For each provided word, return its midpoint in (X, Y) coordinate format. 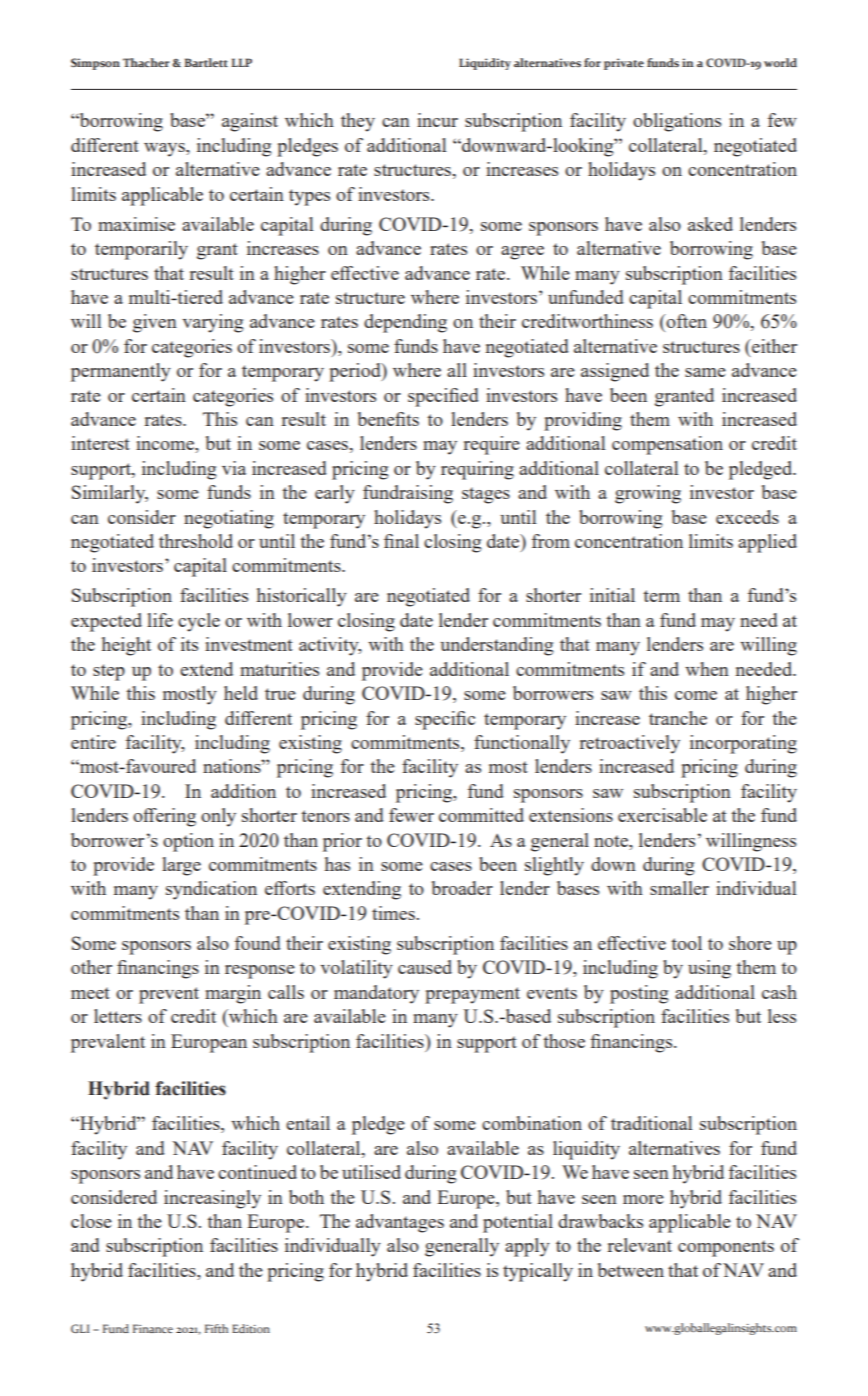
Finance (153, 1328)
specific (445, 720)
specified (443, 397)
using (709, 969)
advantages (400, 1223)
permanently (121, 372)
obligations (677, 122)
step (109, 672)
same (705, 372)
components (726, 1248)
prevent (169, 995)
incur (437, 120)
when (707, 669)
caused (425, 967)
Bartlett (206, 62)
